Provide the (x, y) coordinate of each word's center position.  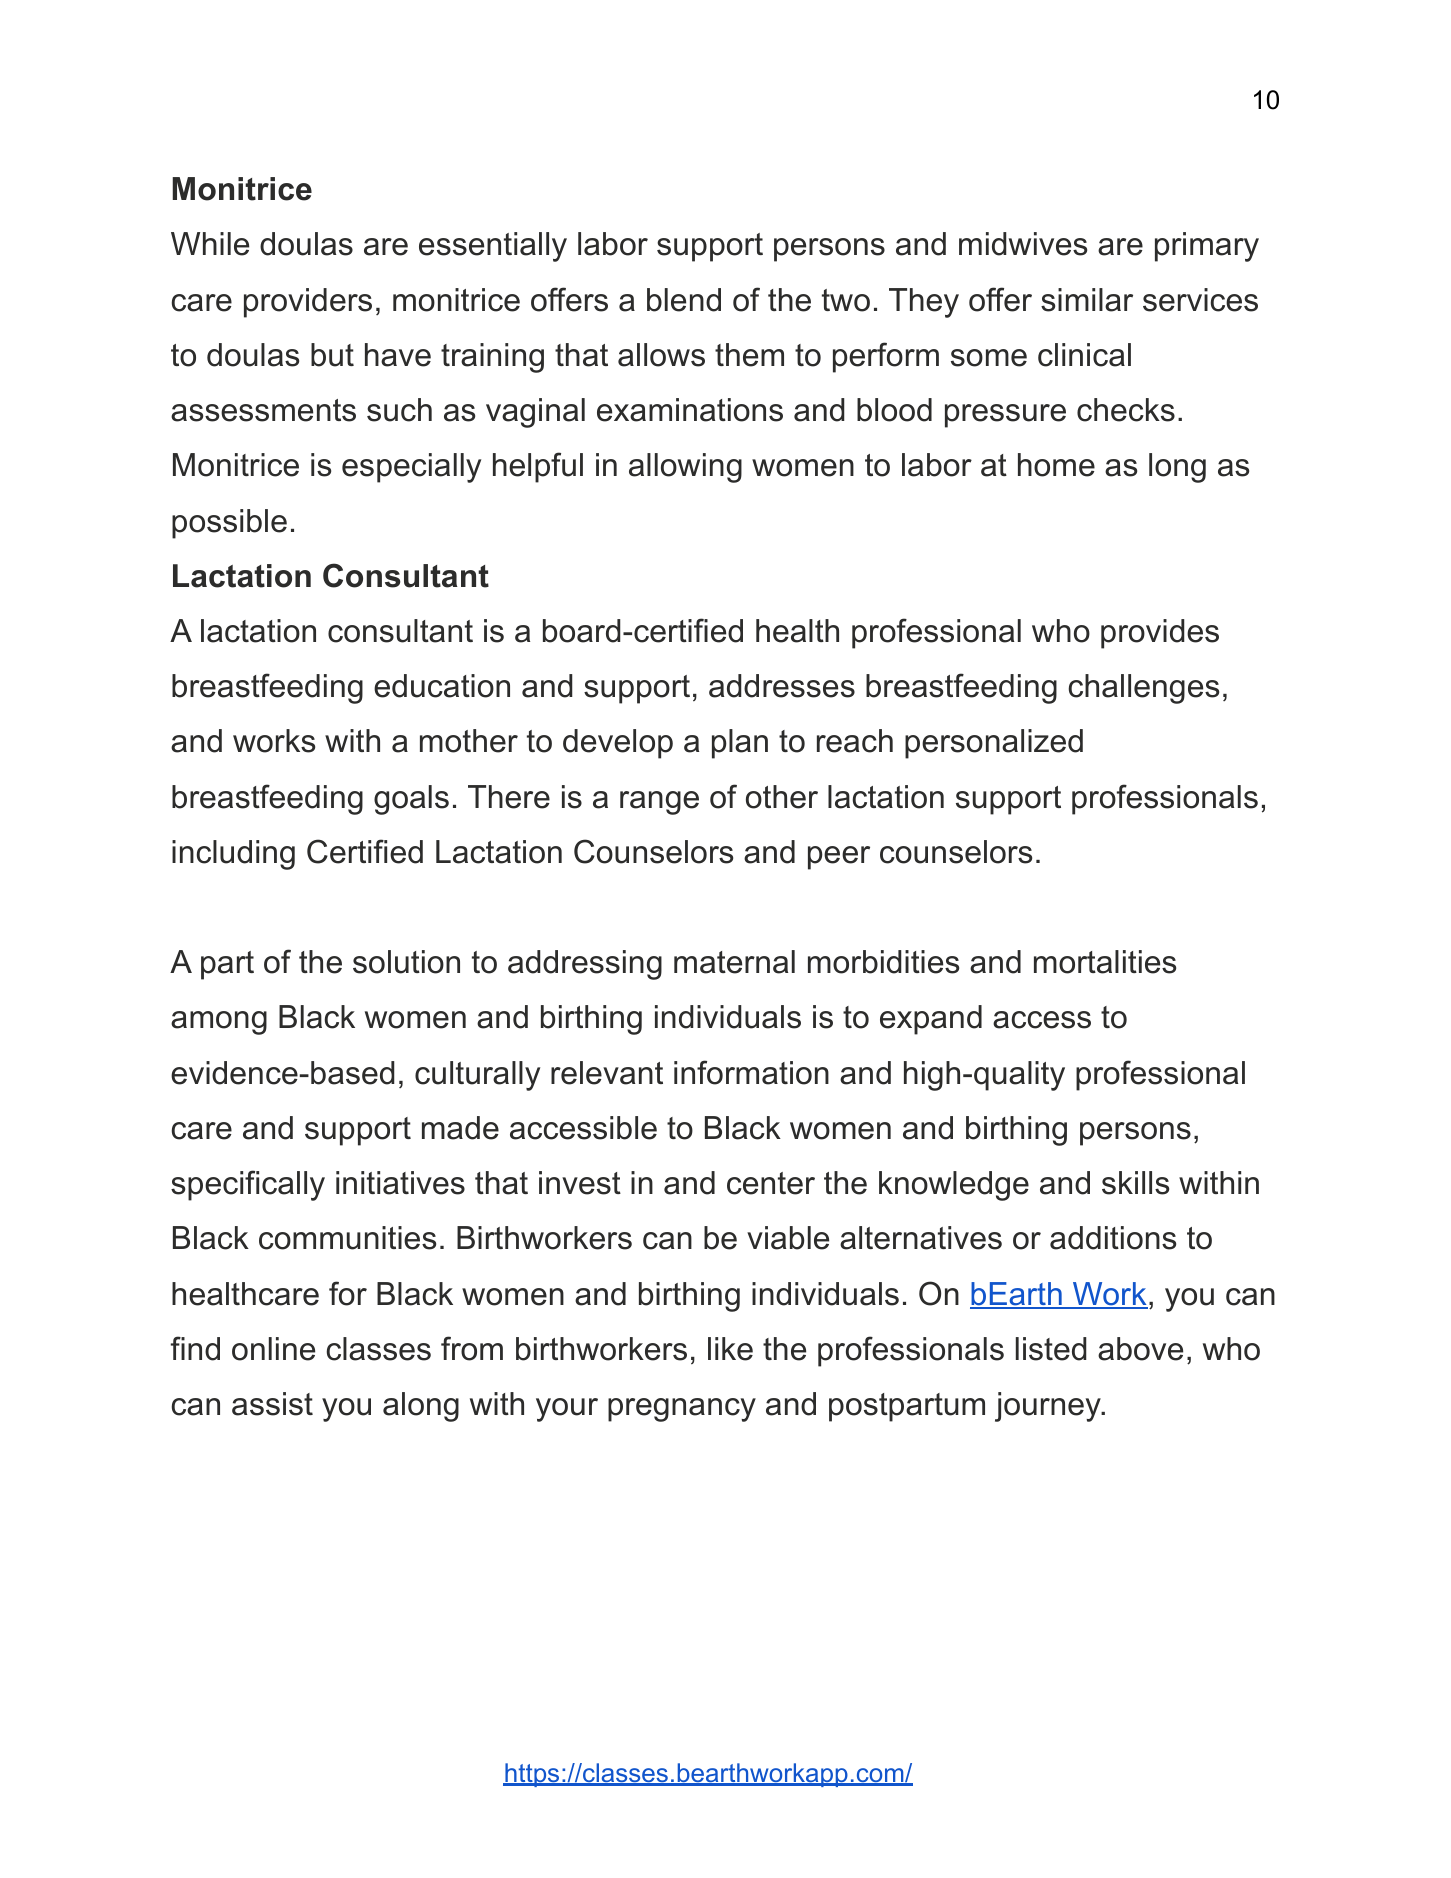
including (233, 855)
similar (1087, 300)
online (273, 1349)
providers (308, 303)
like (730, 1349)
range (659, 803)
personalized (994, 744)
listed (1051, 1349)
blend (684, 300)
